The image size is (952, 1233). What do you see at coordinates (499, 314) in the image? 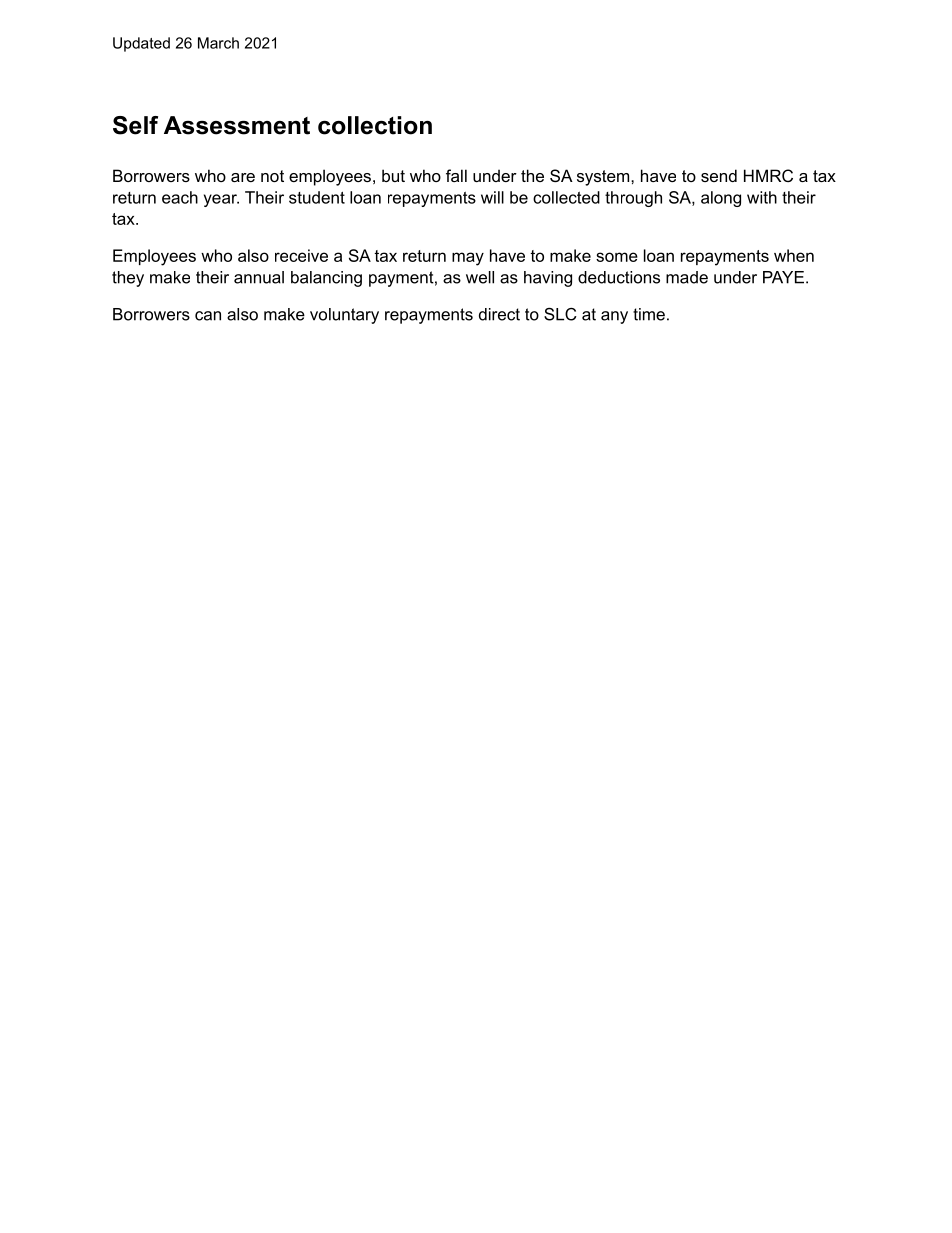
I see `direct` at bounding box center [499, 314].
